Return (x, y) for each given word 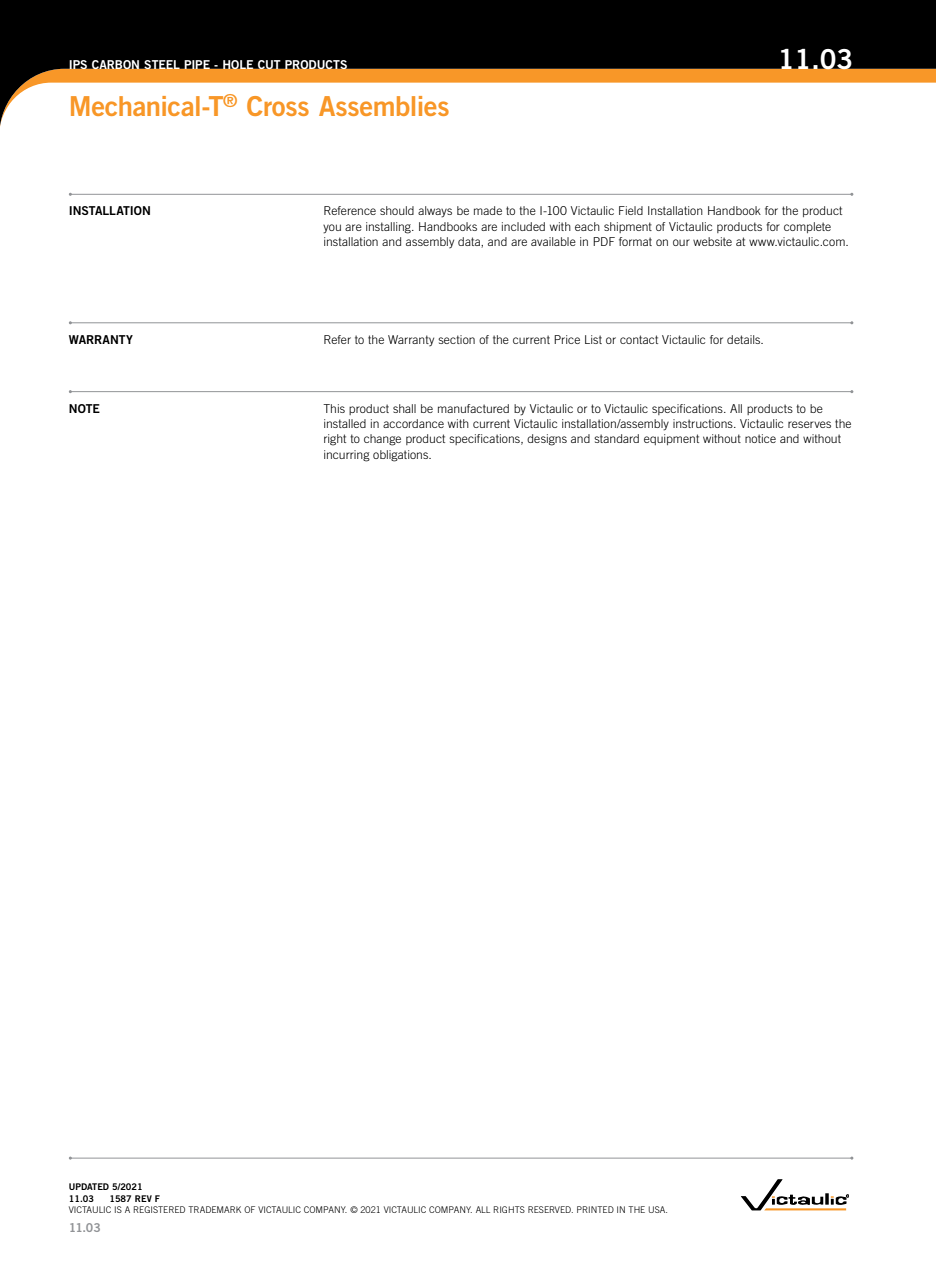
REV (143, 1198)
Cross (278, 106)
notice (760, 438)
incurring (347, 456)
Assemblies (384, 106)
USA (657, 1209)
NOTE (84, 408)
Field (631, 210)
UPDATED (89, 1186)
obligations (402, 456)
